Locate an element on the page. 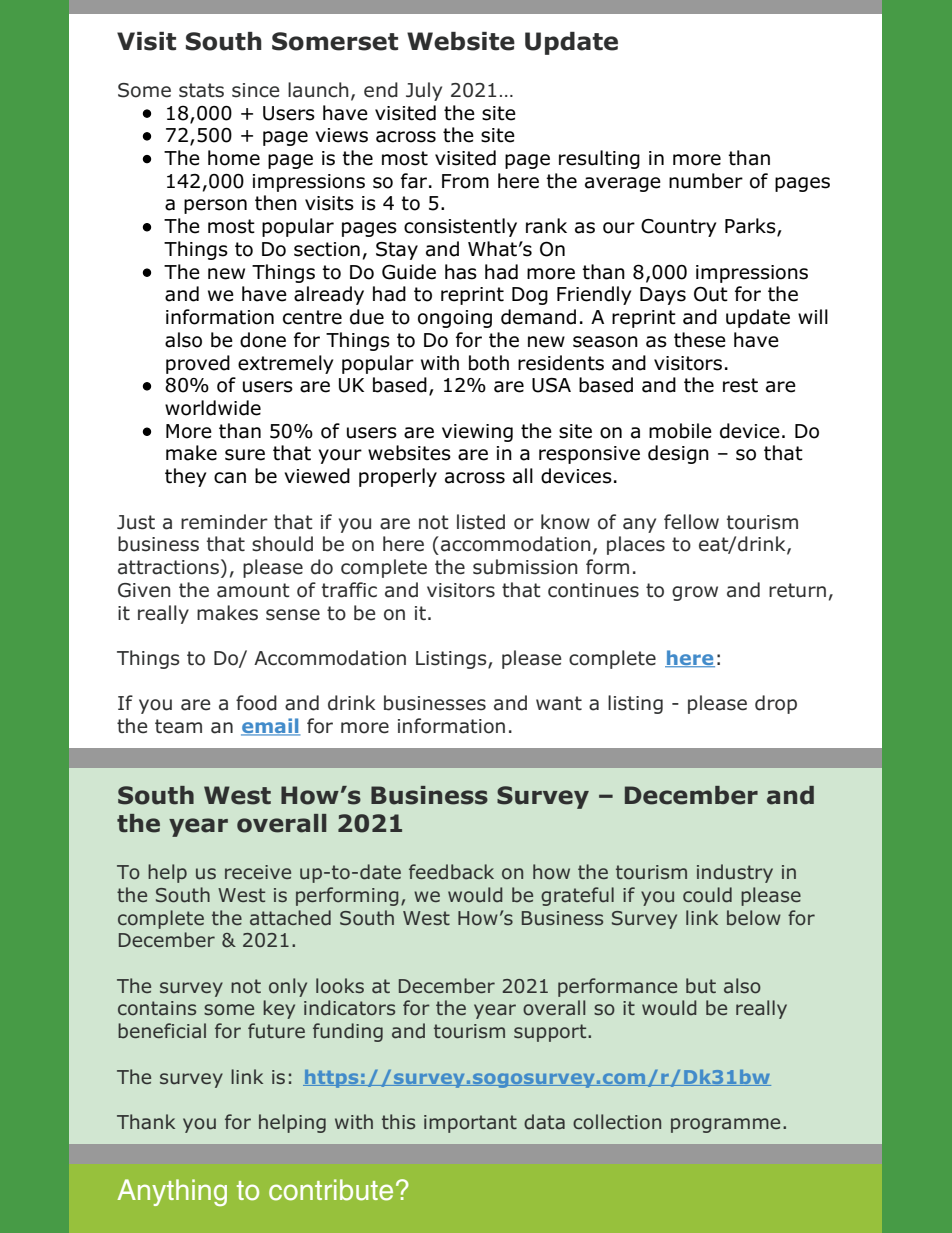 This document has width=952, height=1233. reminder is located at coordinates (224, 522).
